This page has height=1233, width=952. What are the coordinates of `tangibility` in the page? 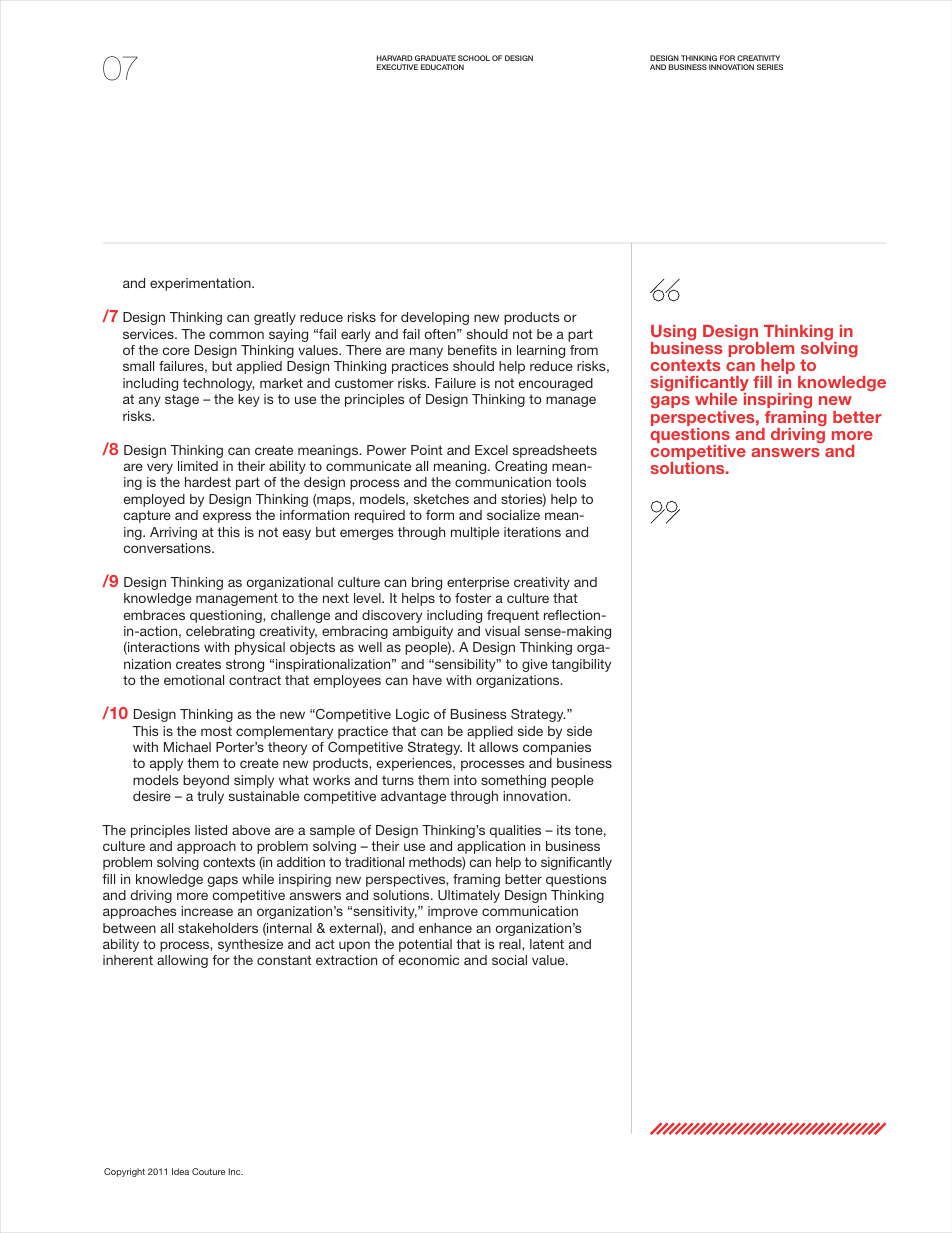 It's located at (581, 665).
